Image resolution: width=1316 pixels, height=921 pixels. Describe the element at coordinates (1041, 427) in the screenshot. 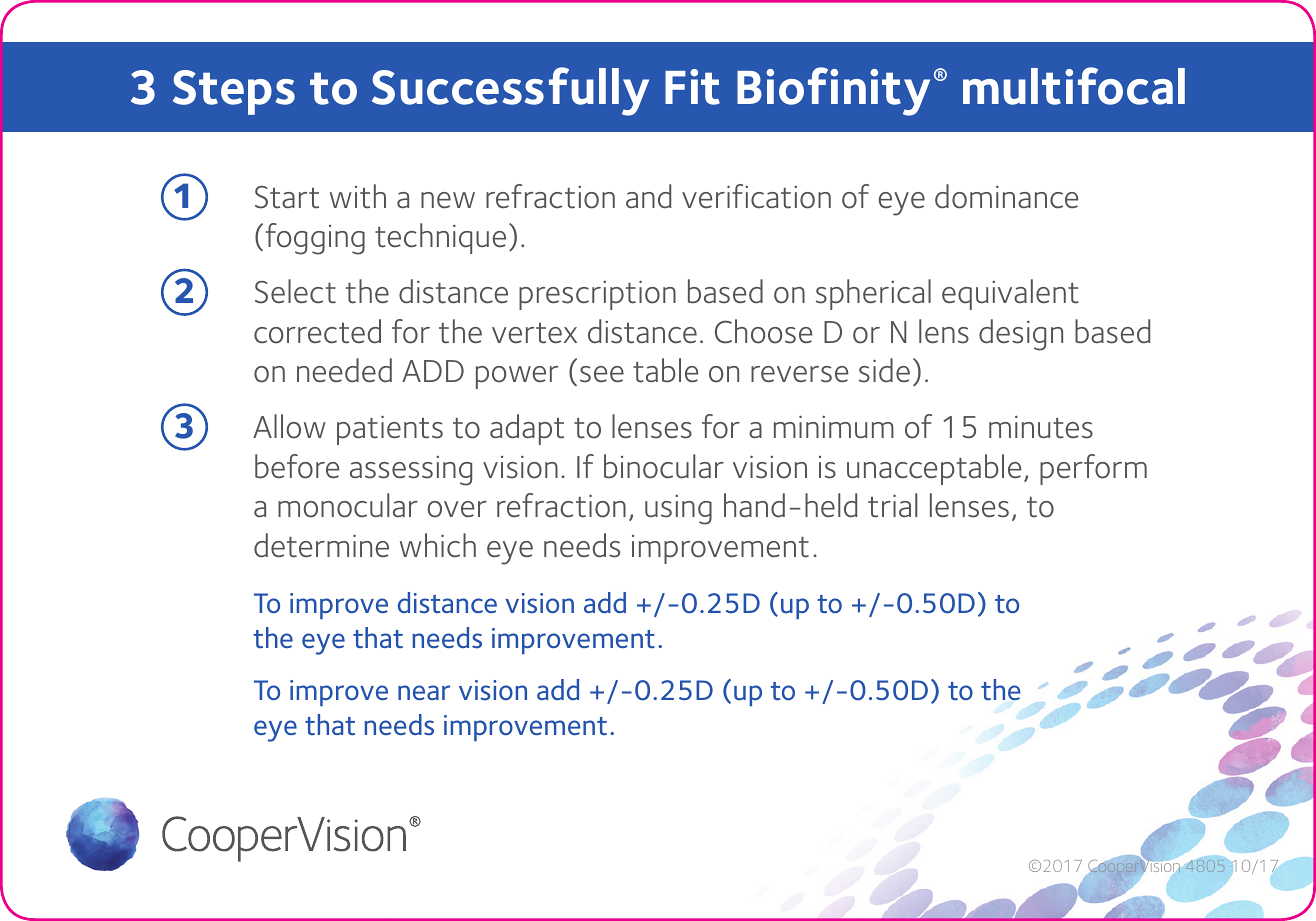

I see `minutes` at that location.
